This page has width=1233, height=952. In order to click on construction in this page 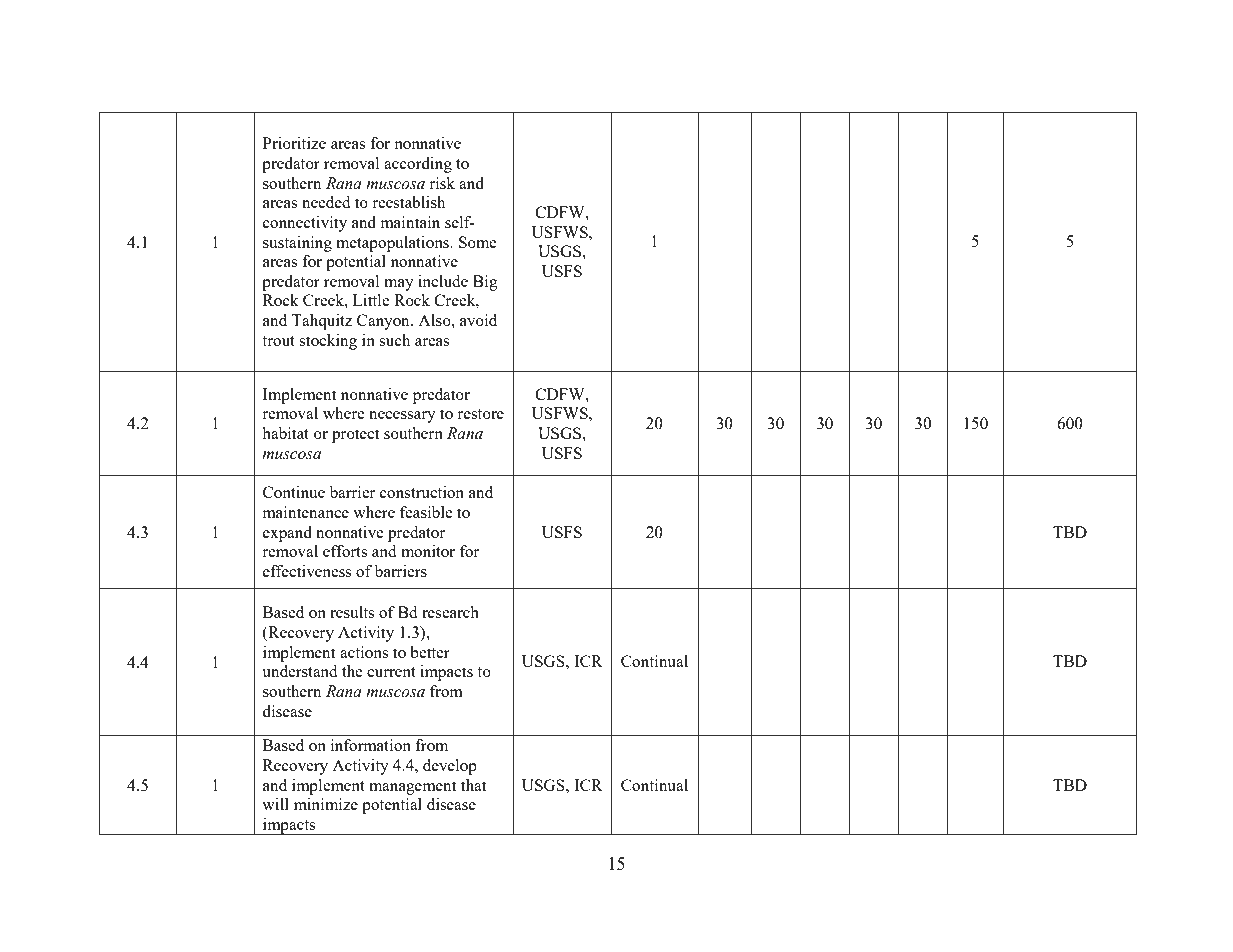, I will do `click(422, 492)`.
